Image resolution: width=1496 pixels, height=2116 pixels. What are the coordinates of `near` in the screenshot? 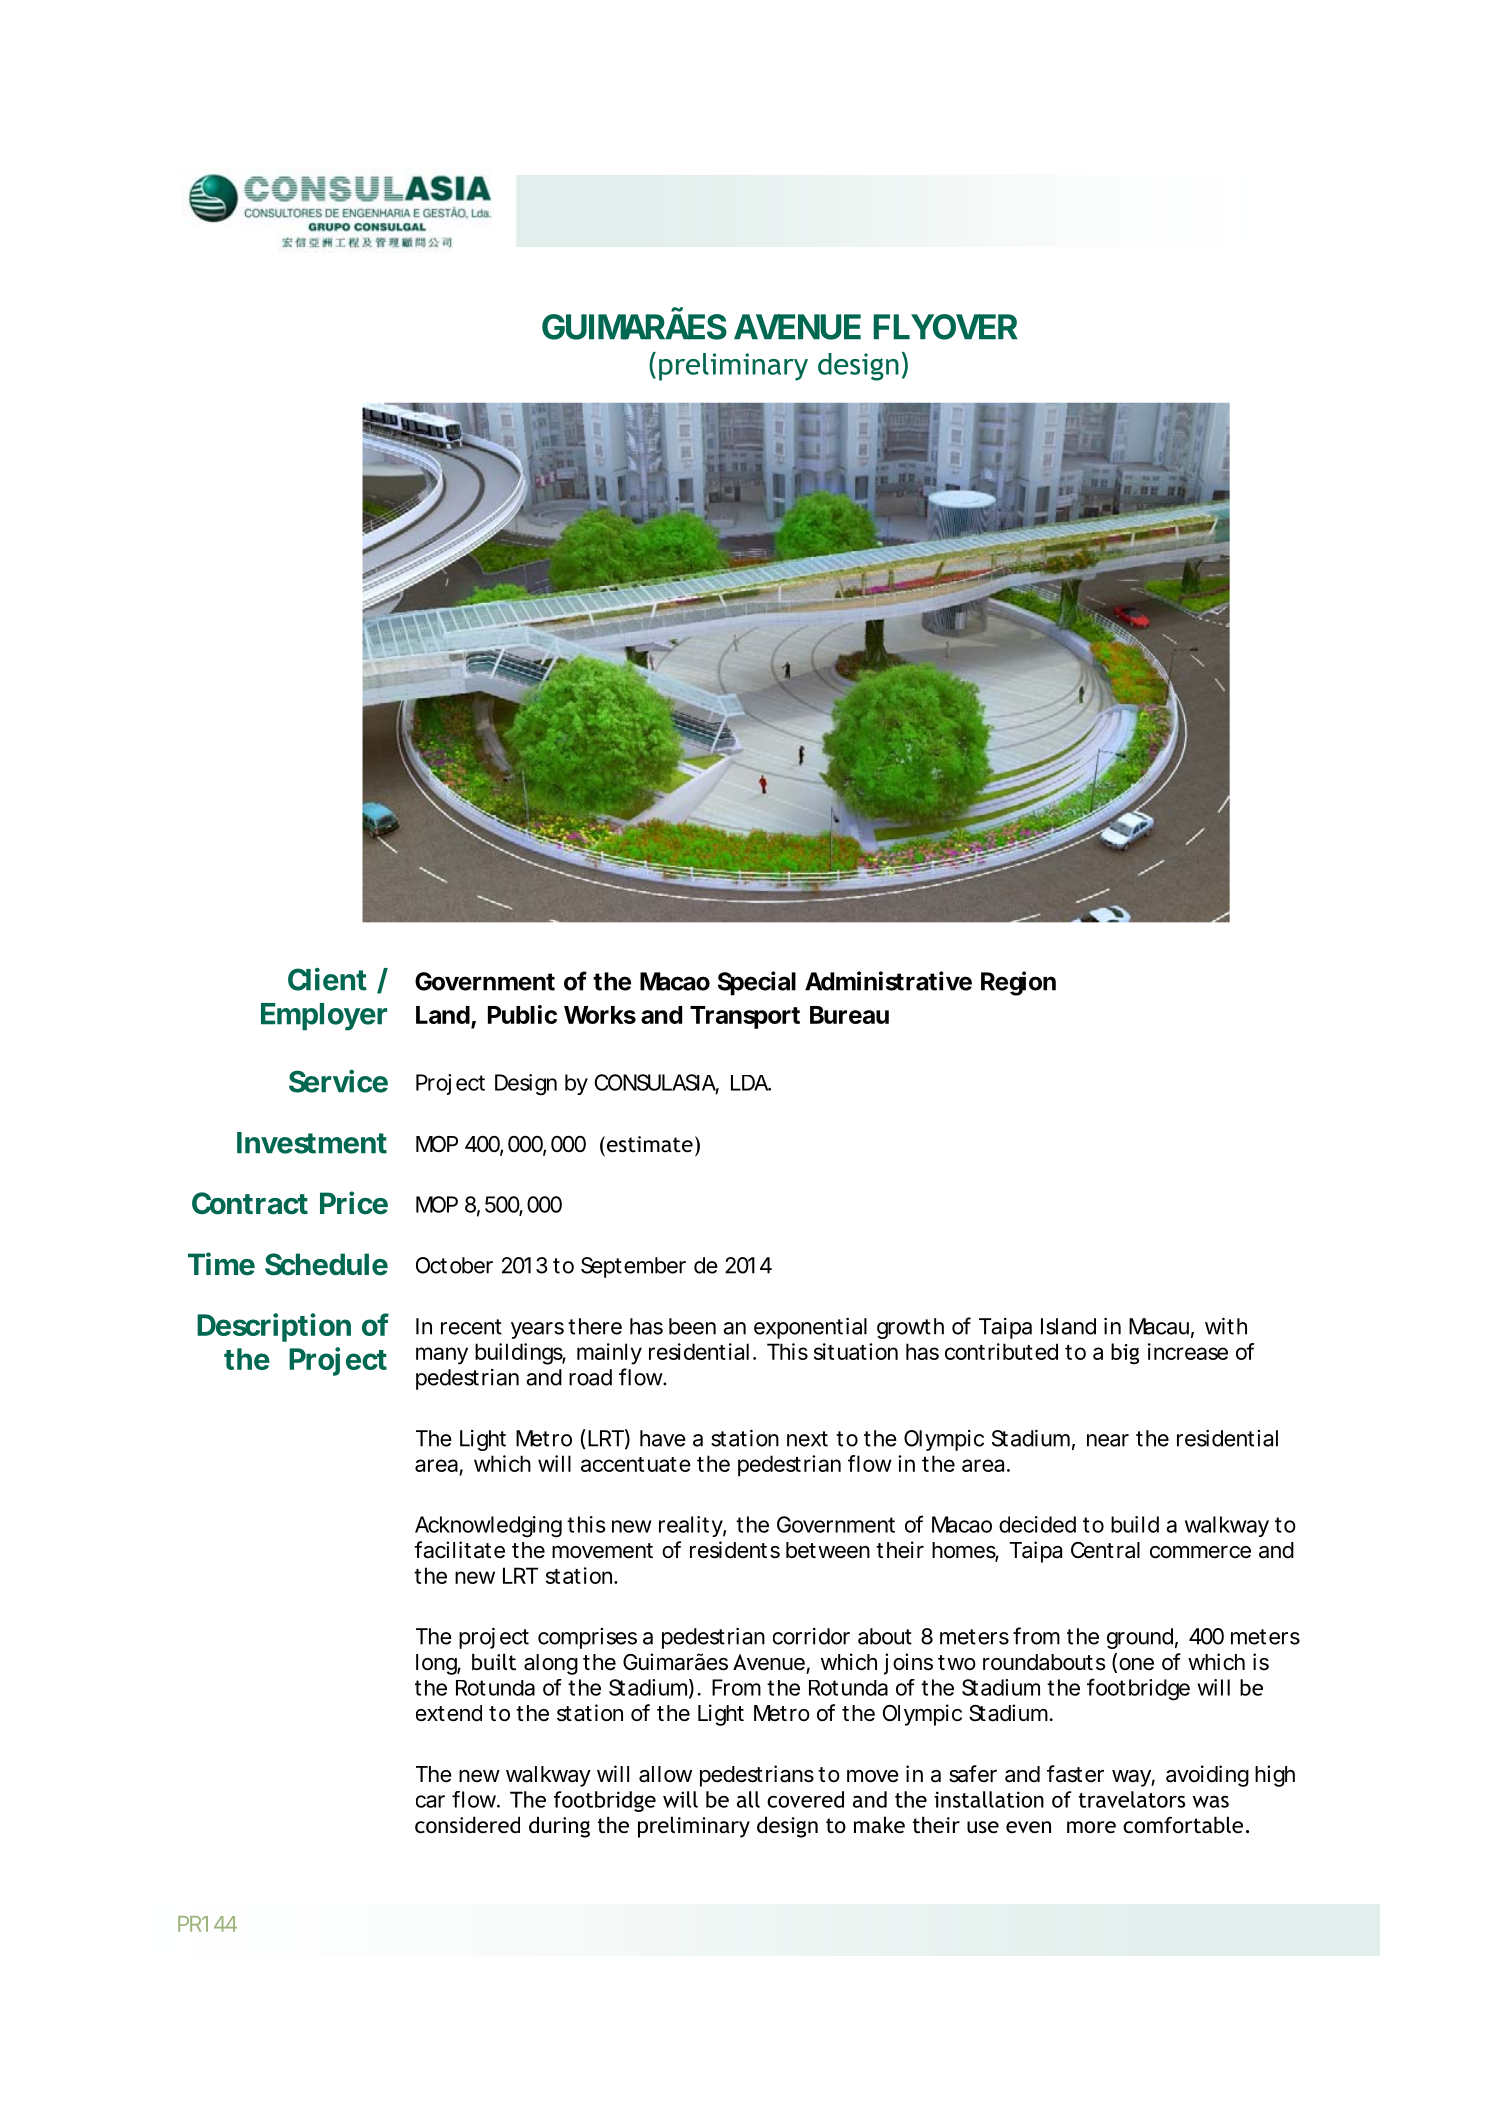 It's located at (1108, 1440).
